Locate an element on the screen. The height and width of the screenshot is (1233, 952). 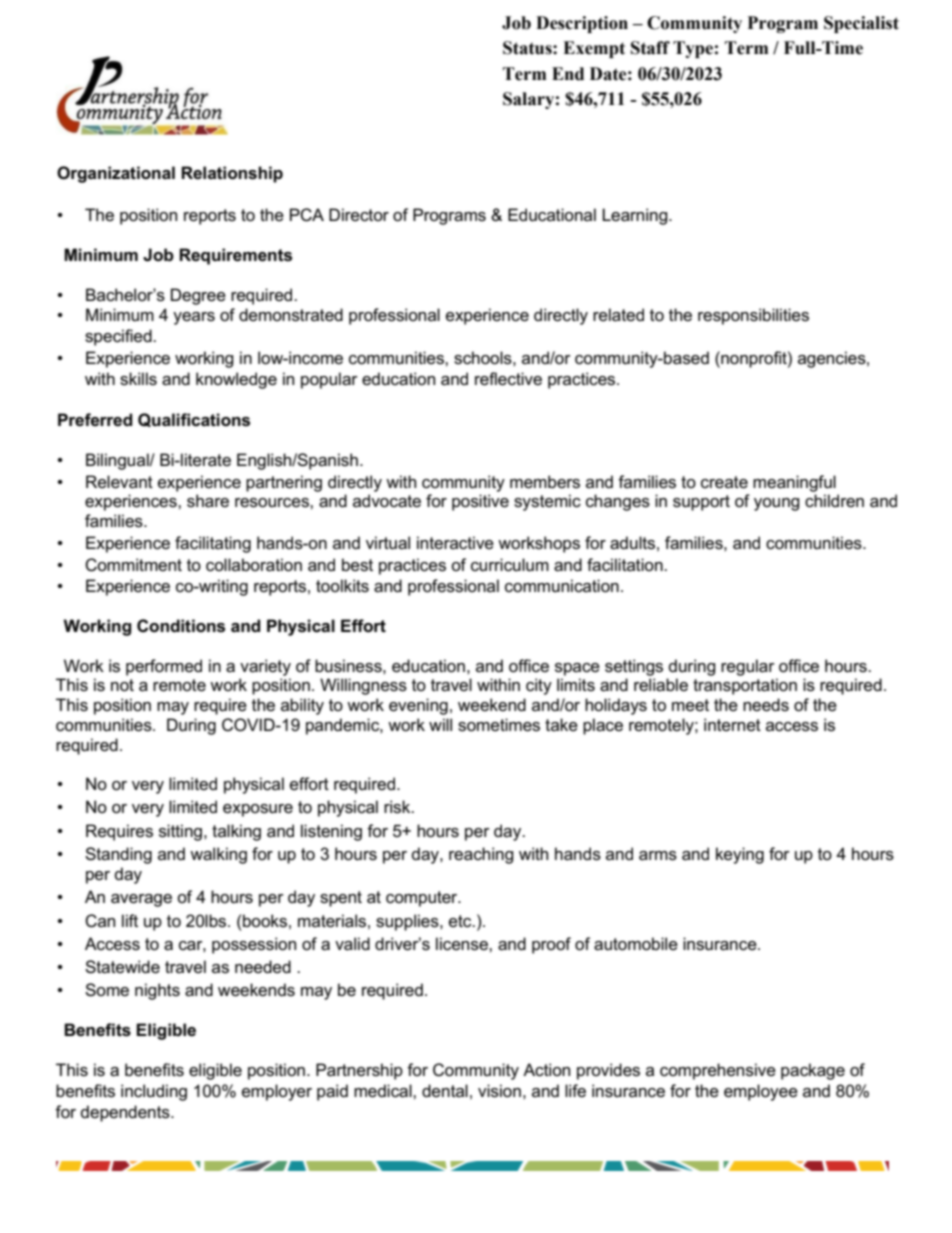
vision is located at coordinates (499, 1091).
